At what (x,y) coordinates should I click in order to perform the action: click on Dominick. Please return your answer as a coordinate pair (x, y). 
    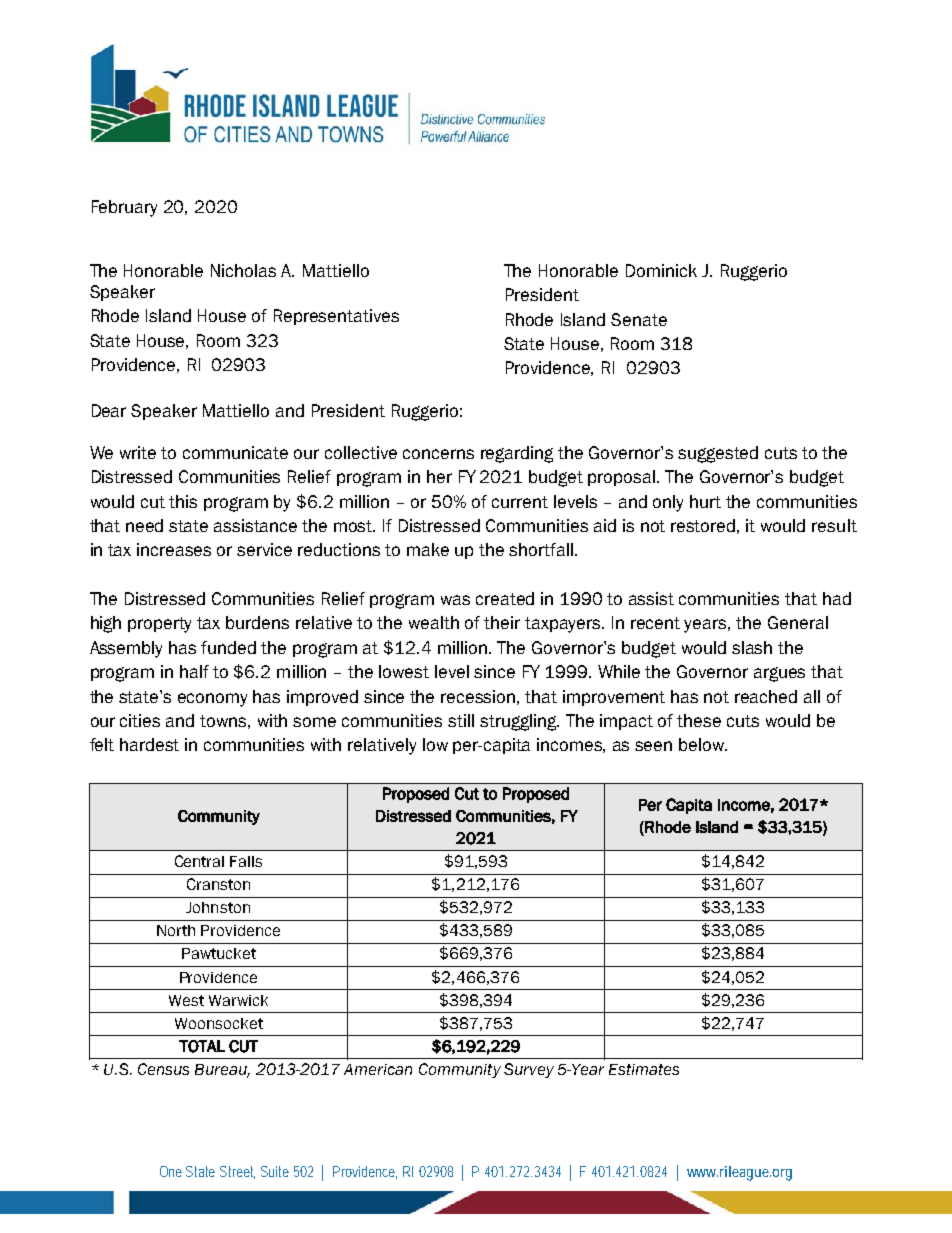
    Looking at the image, I should click on (661, 270).
